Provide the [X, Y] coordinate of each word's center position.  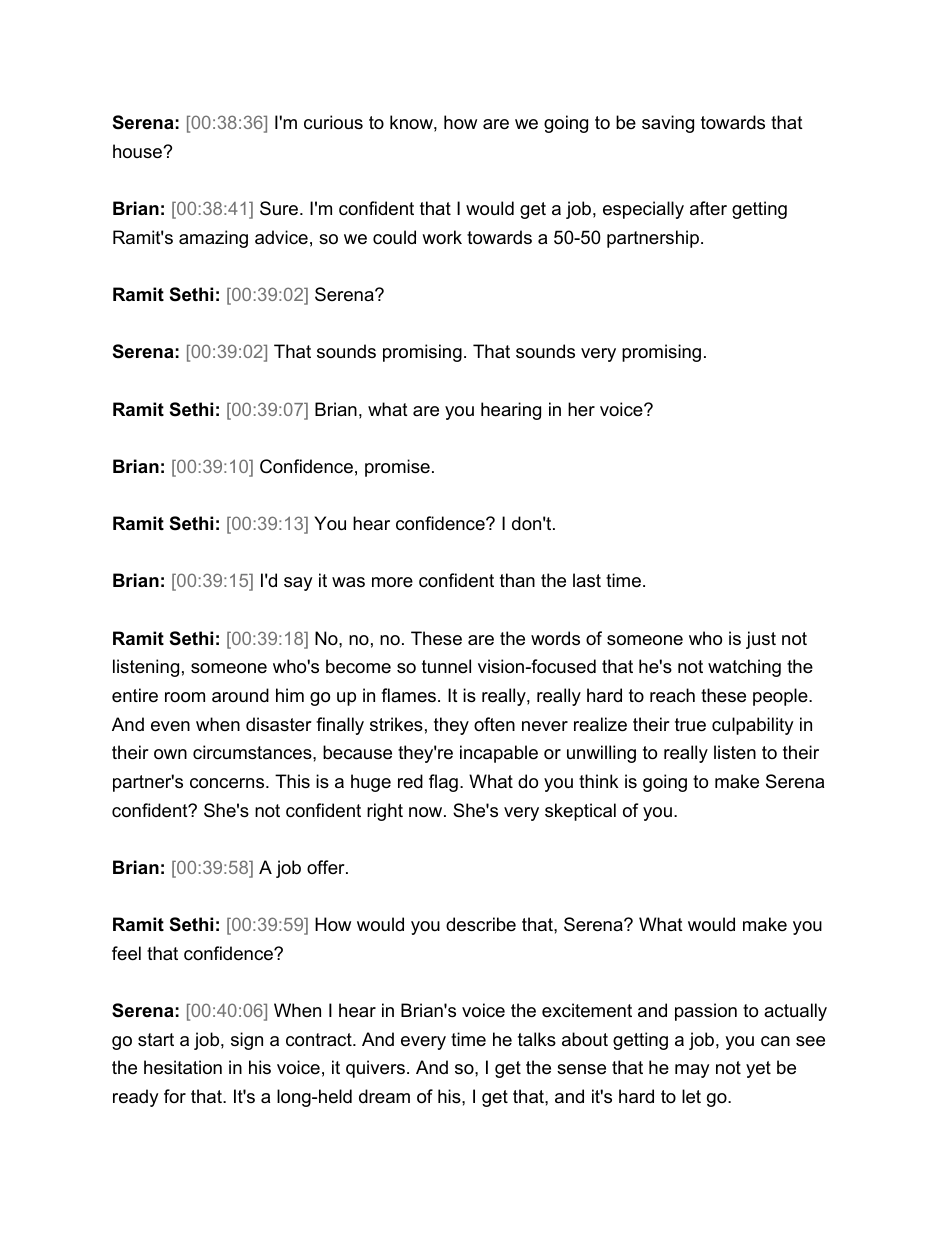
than [517, 580]
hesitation [183, 1067]
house [138, 151]
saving [668, 124]
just [761, 640]
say [298, 584]
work [442, 237]
